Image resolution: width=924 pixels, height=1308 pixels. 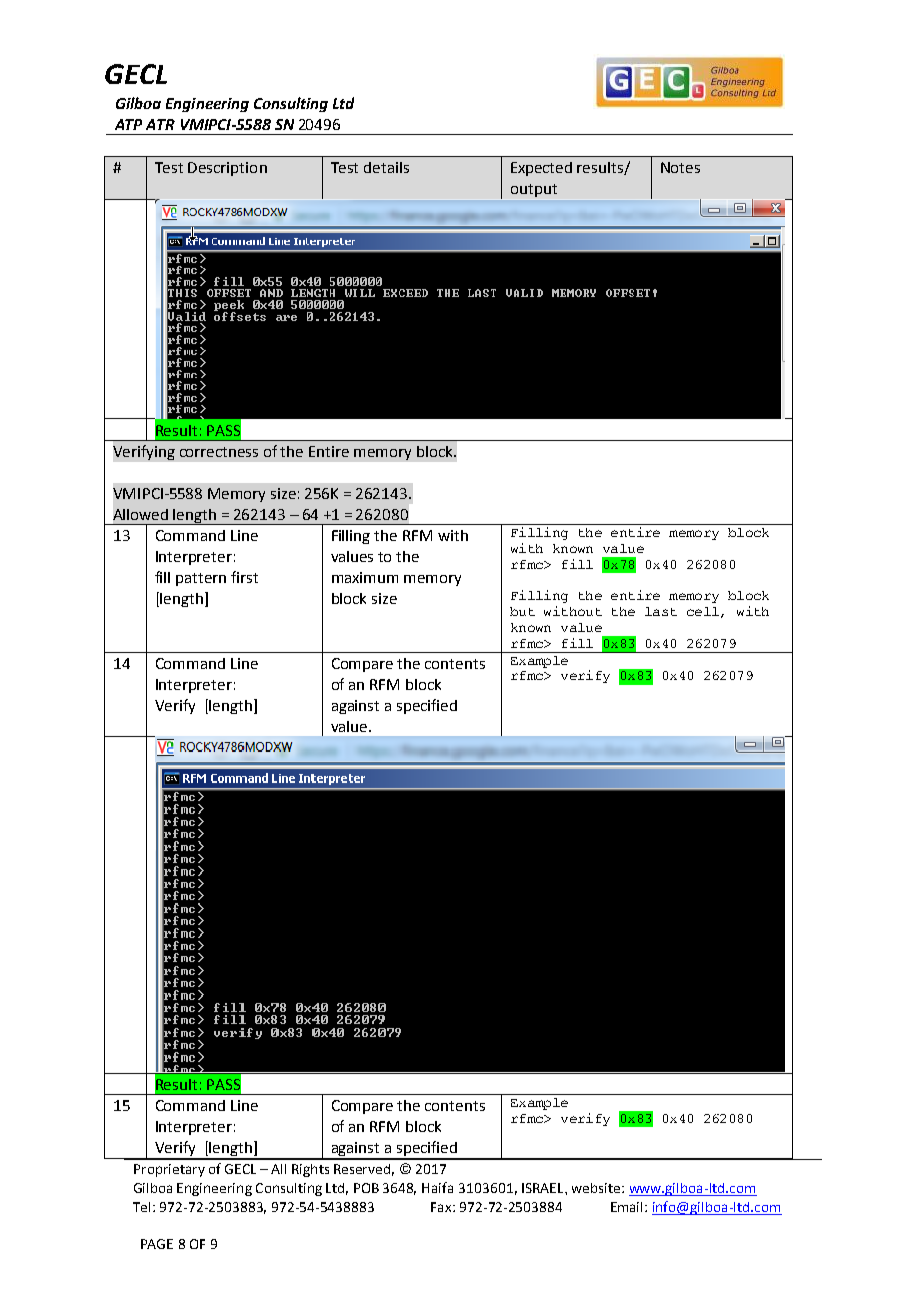 What do you see at coordinates (219, 452) in the screenshot?
I see `correctness` at bounding box center [219, 452].
